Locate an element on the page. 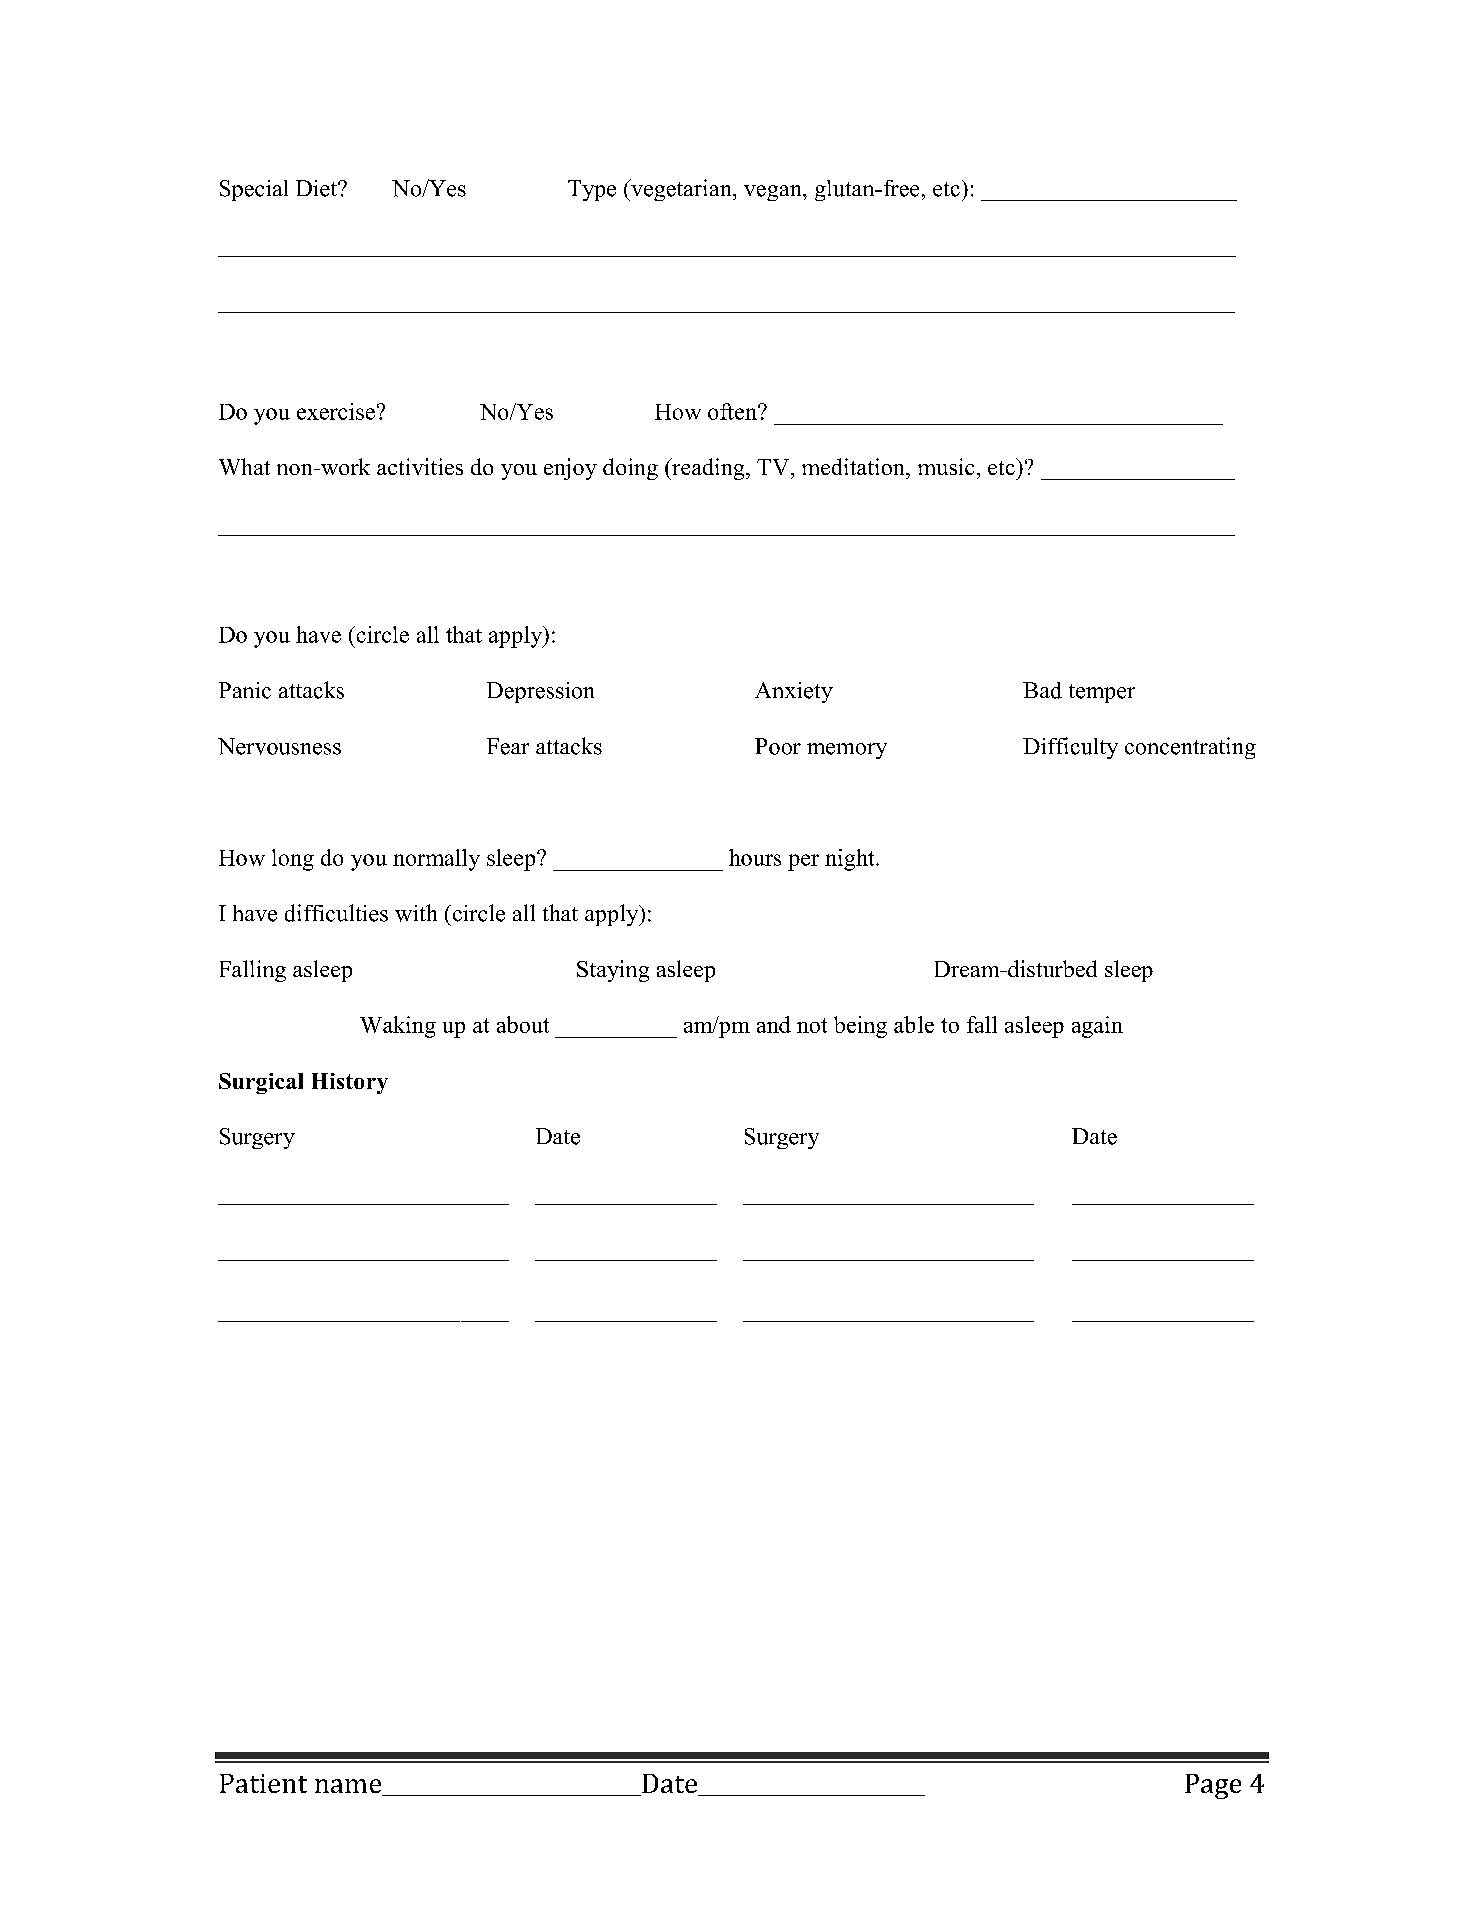  Diet is located at coordinates (317, 188).
